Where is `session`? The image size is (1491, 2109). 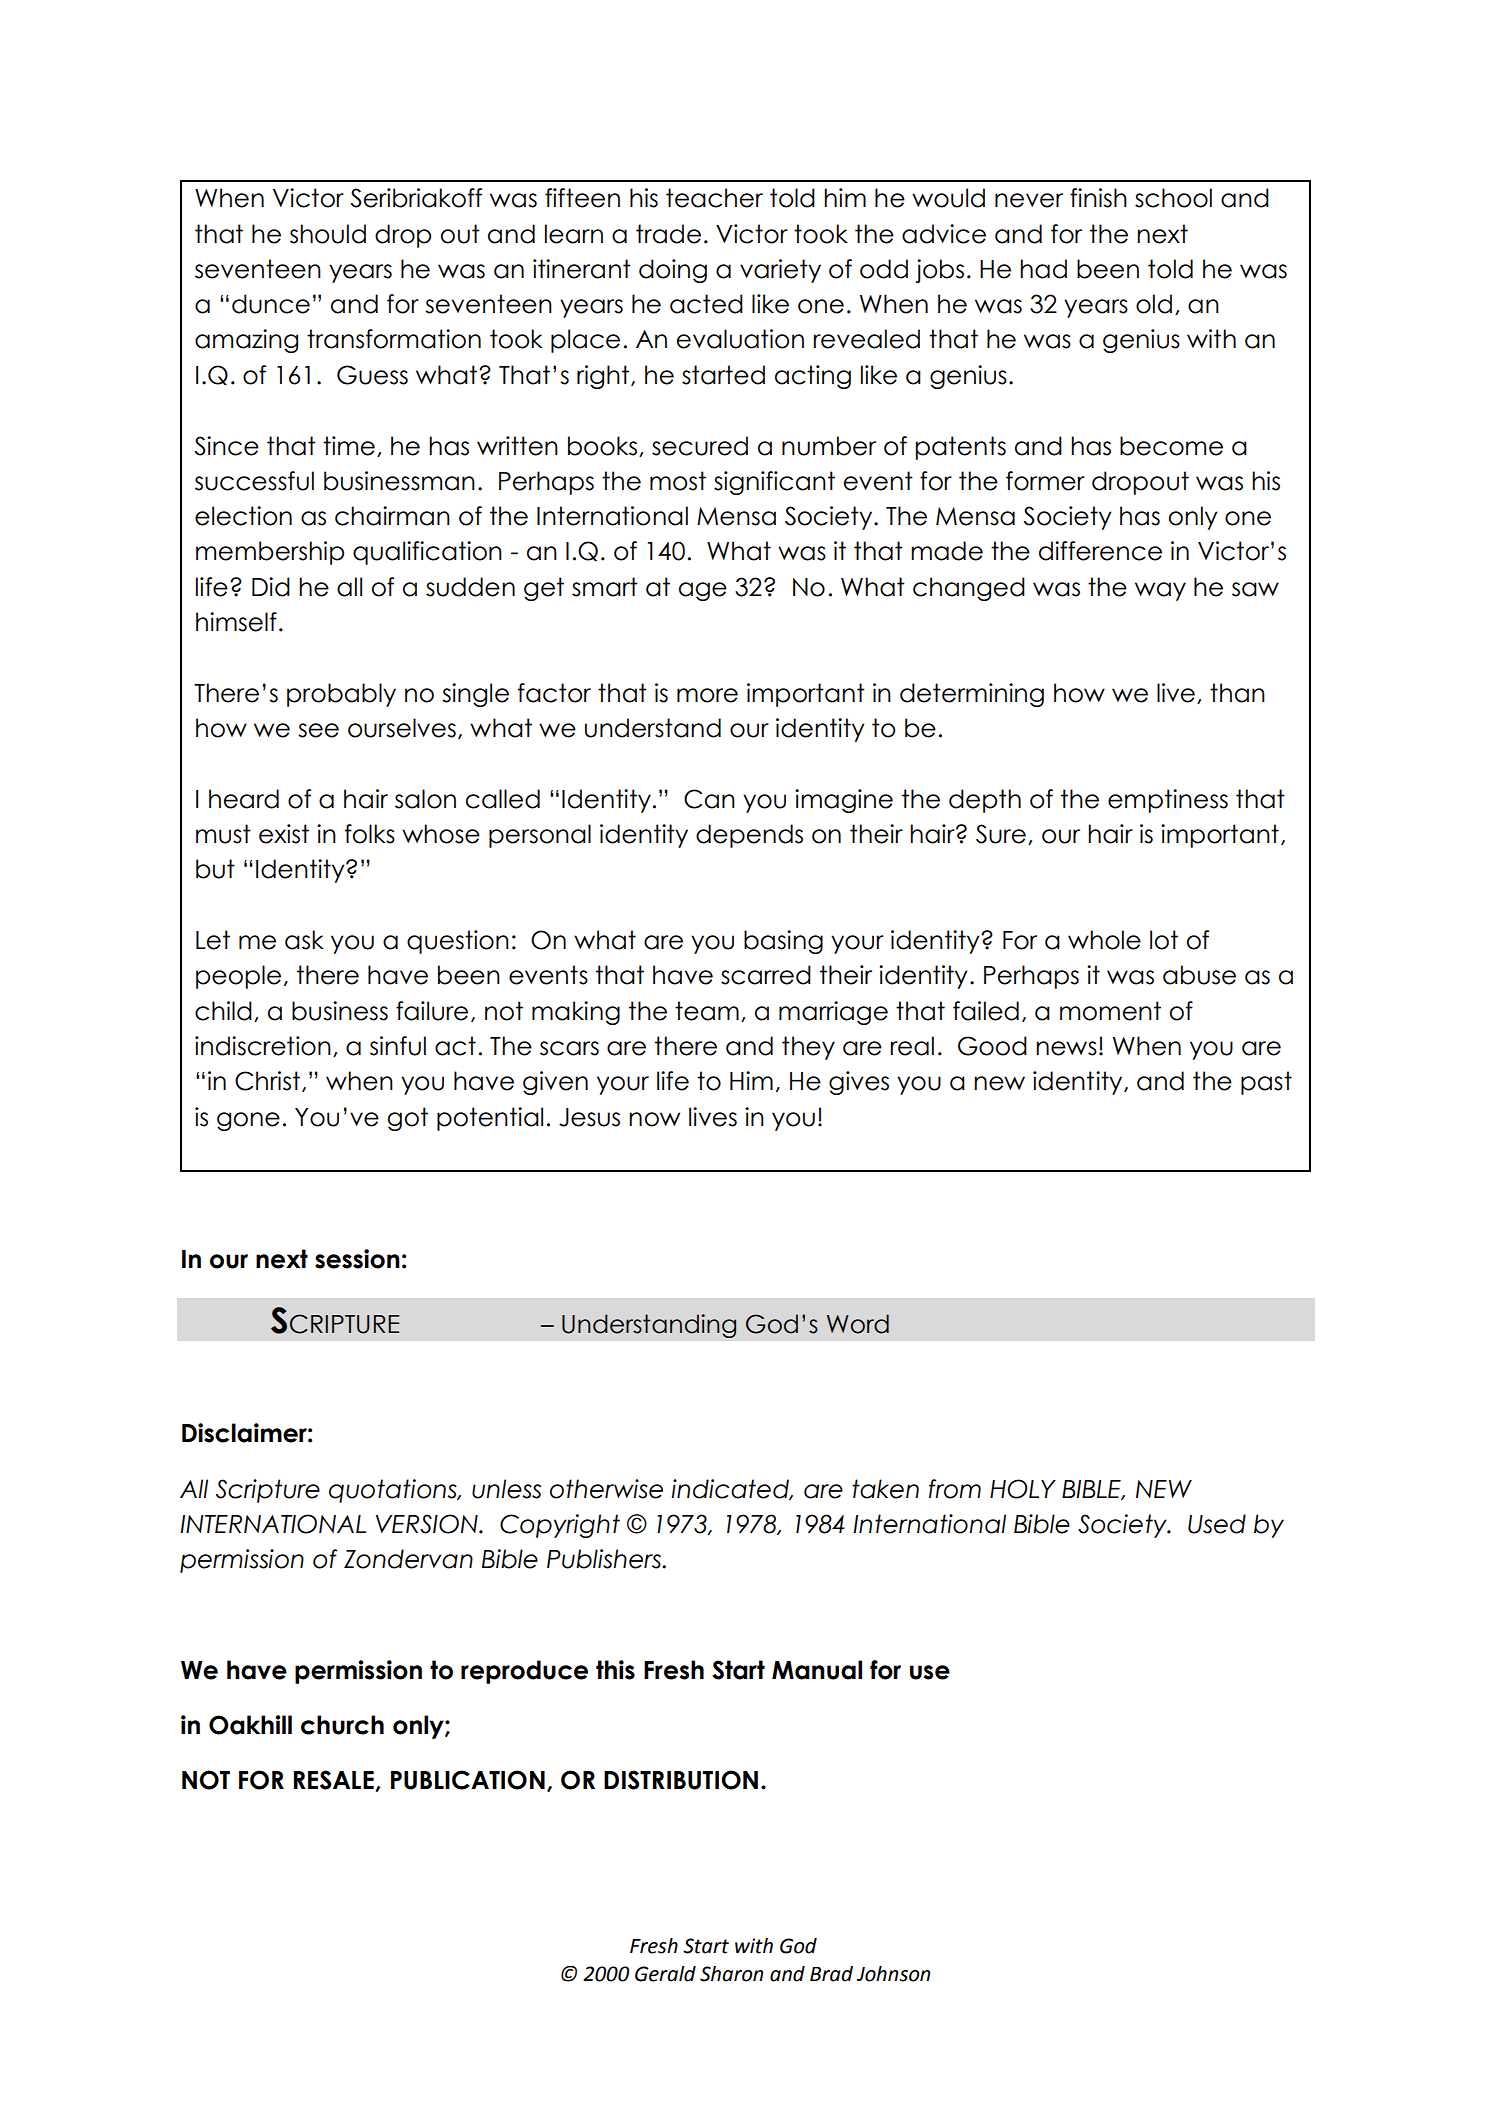 session is located at coordinates (357, 1259).
